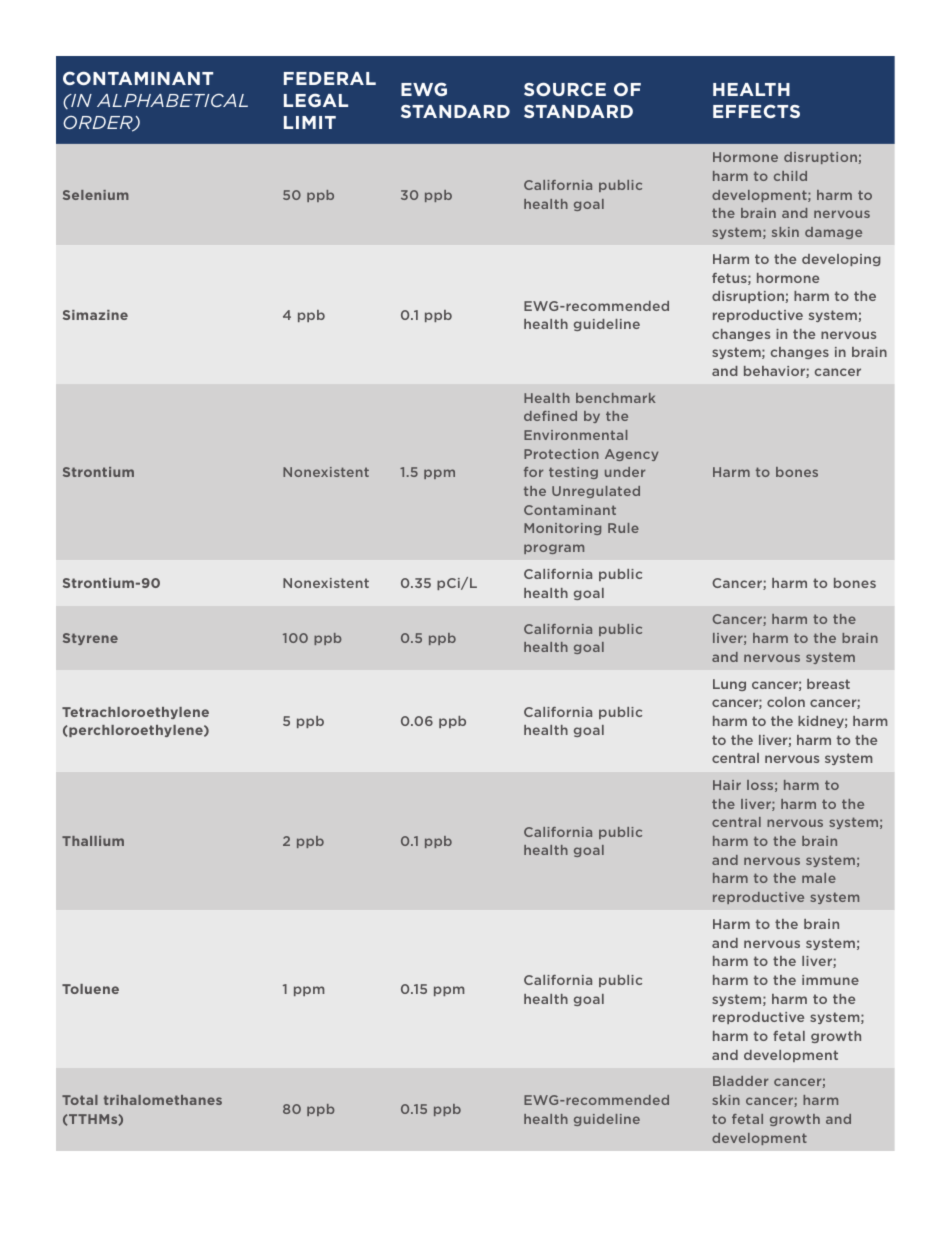 The width and height of the image is (952, 1233). I want to click on ALPHABETICAL, so click(172, 100).
